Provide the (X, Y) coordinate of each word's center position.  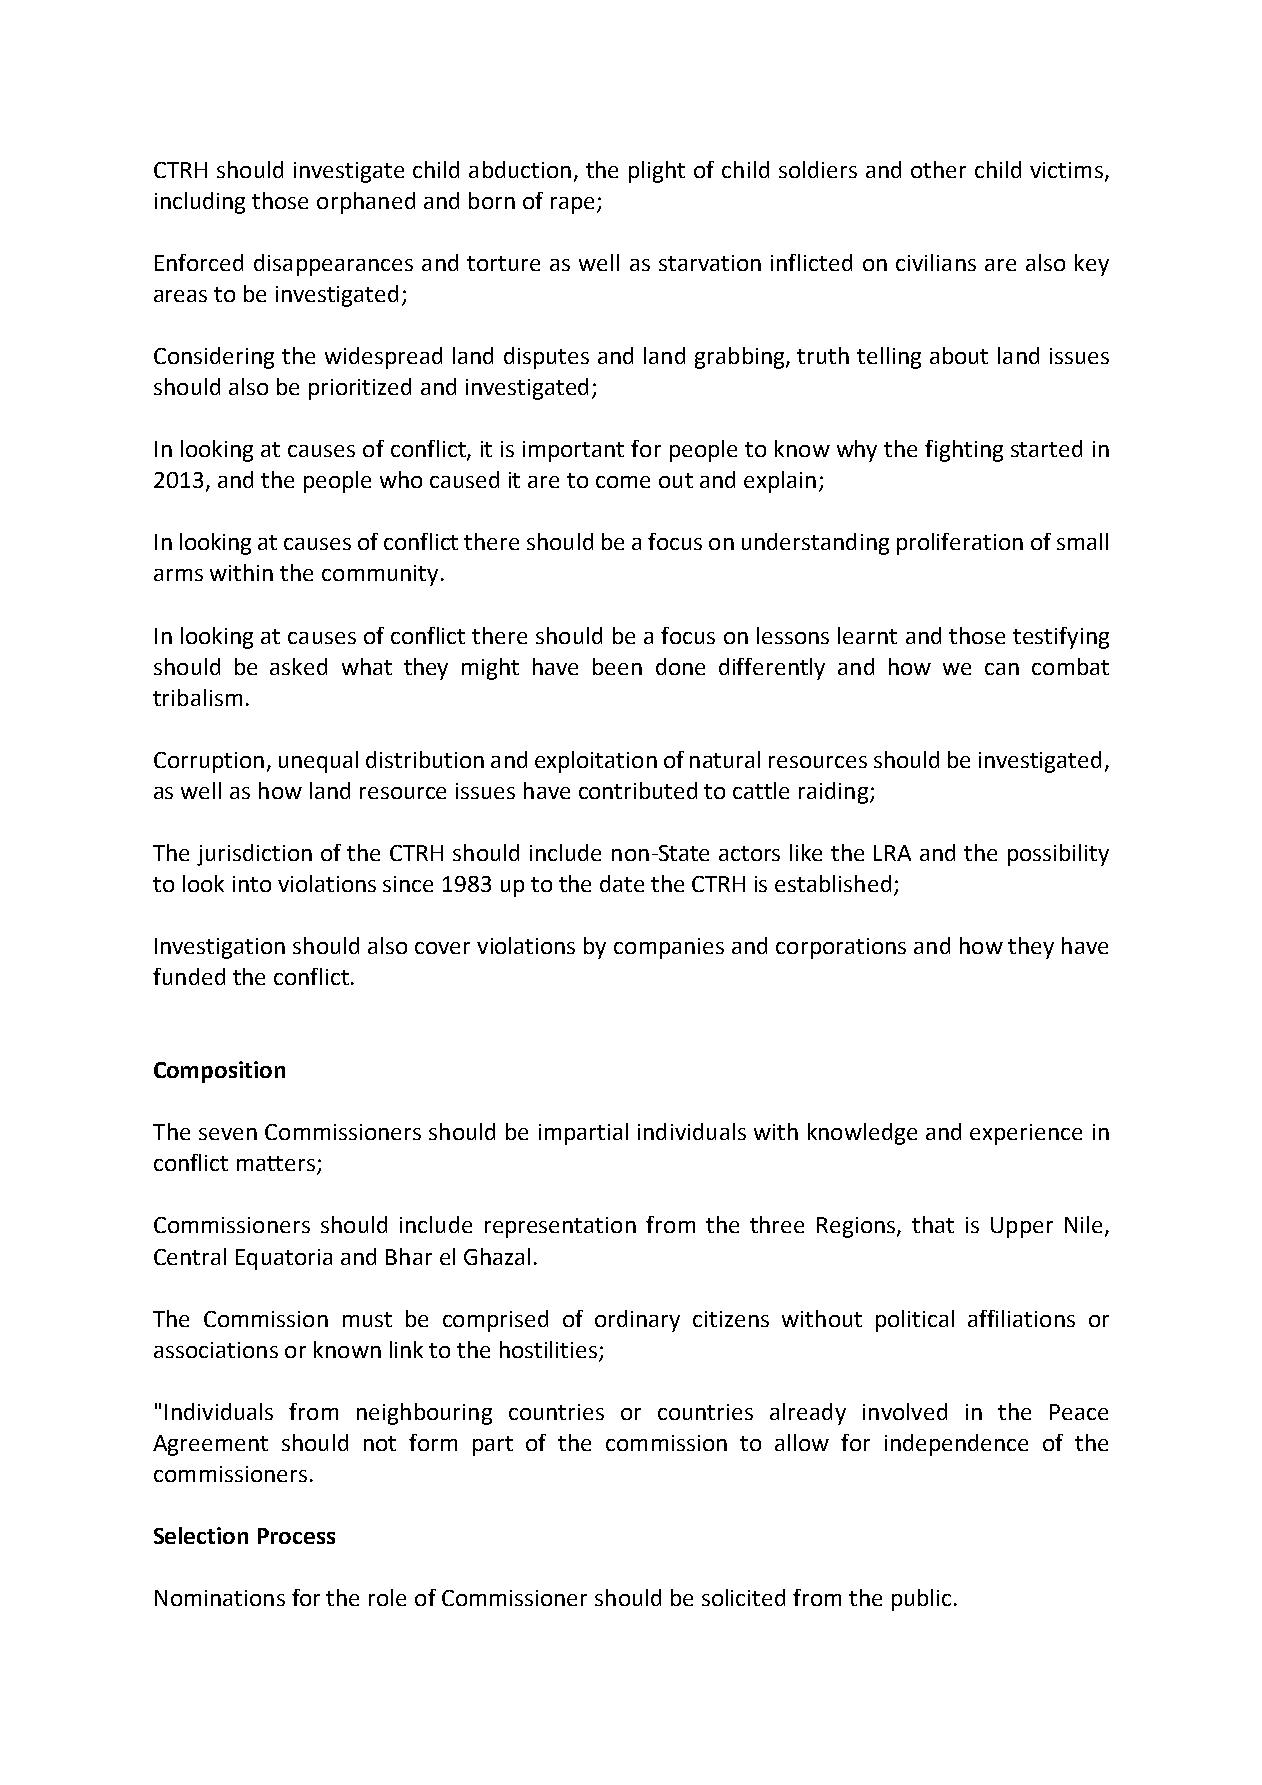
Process (296, 1536)
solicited (743, 1597)
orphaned (366, 203)
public (921, 1600)
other (938, 169)
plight (657, 172)
